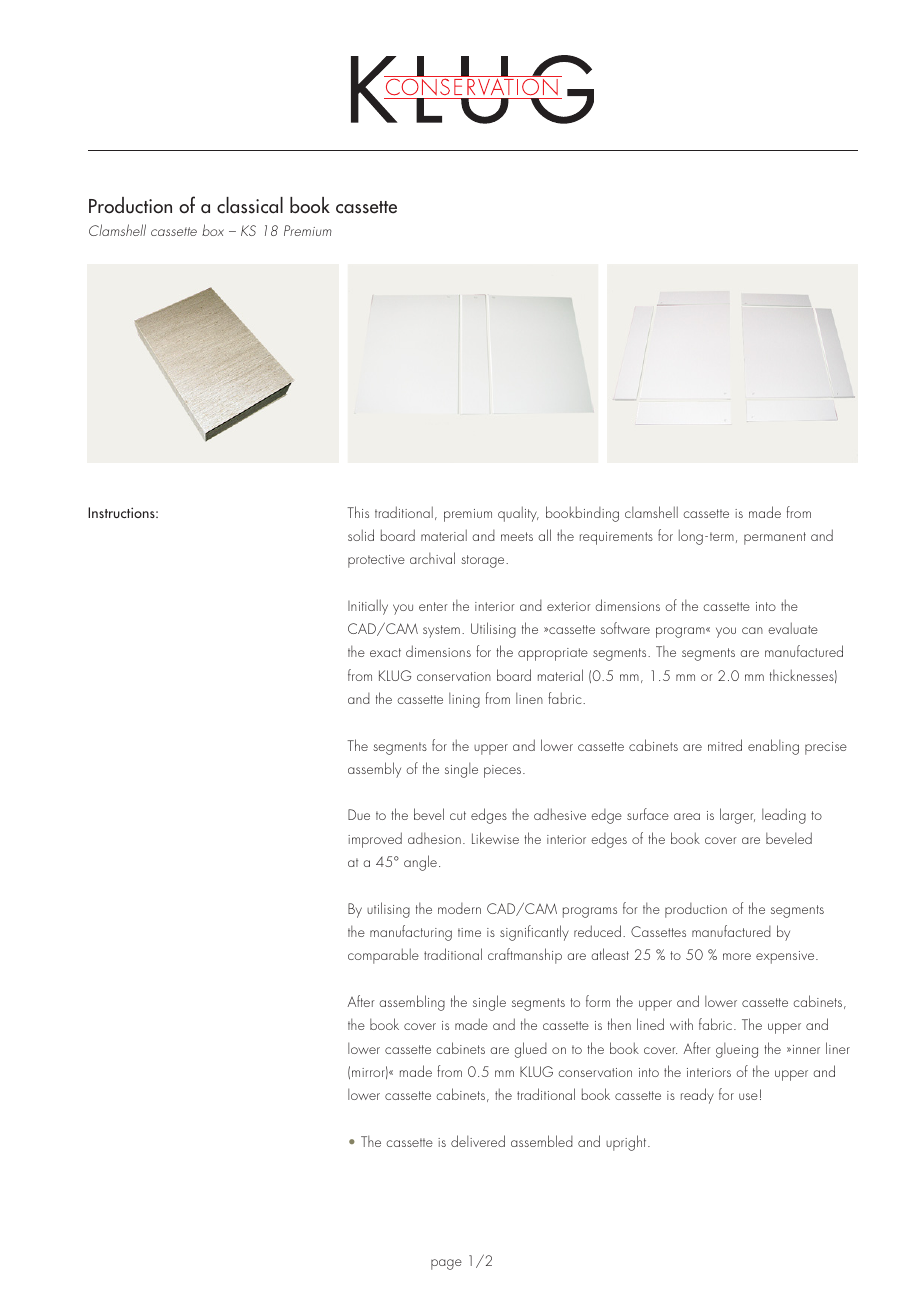 Image resolution: width=924 pixels, height=1308 pixels. I want to click on box, so click(213, 230).
